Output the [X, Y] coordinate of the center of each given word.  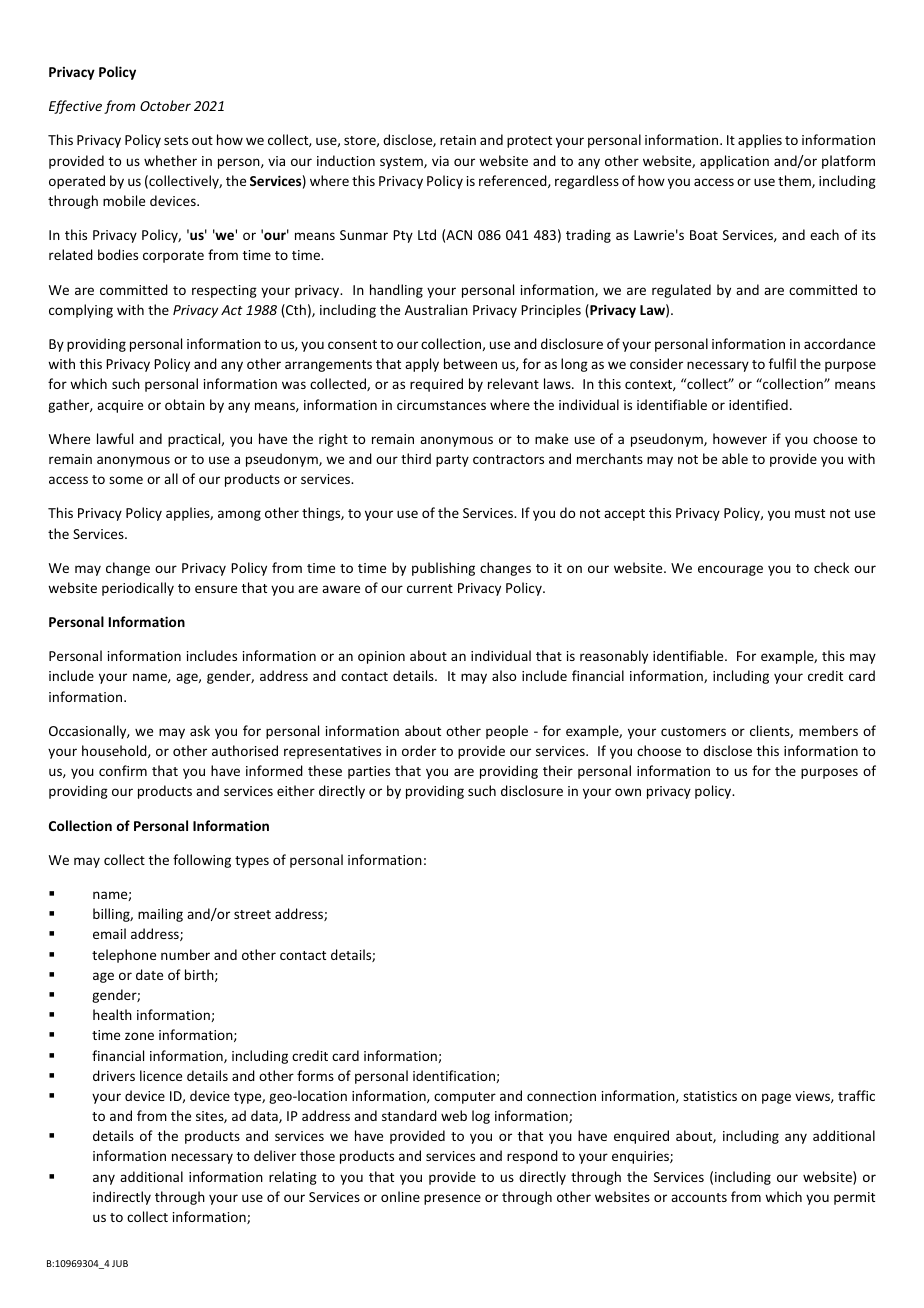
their [558, 770]
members [828, 730]
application [734, 162]
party [452, 461]
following [202, 861]
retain [458, 140]
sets [176, 140]
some [126, 480]
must [810, 513]
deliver [275, 1155]
